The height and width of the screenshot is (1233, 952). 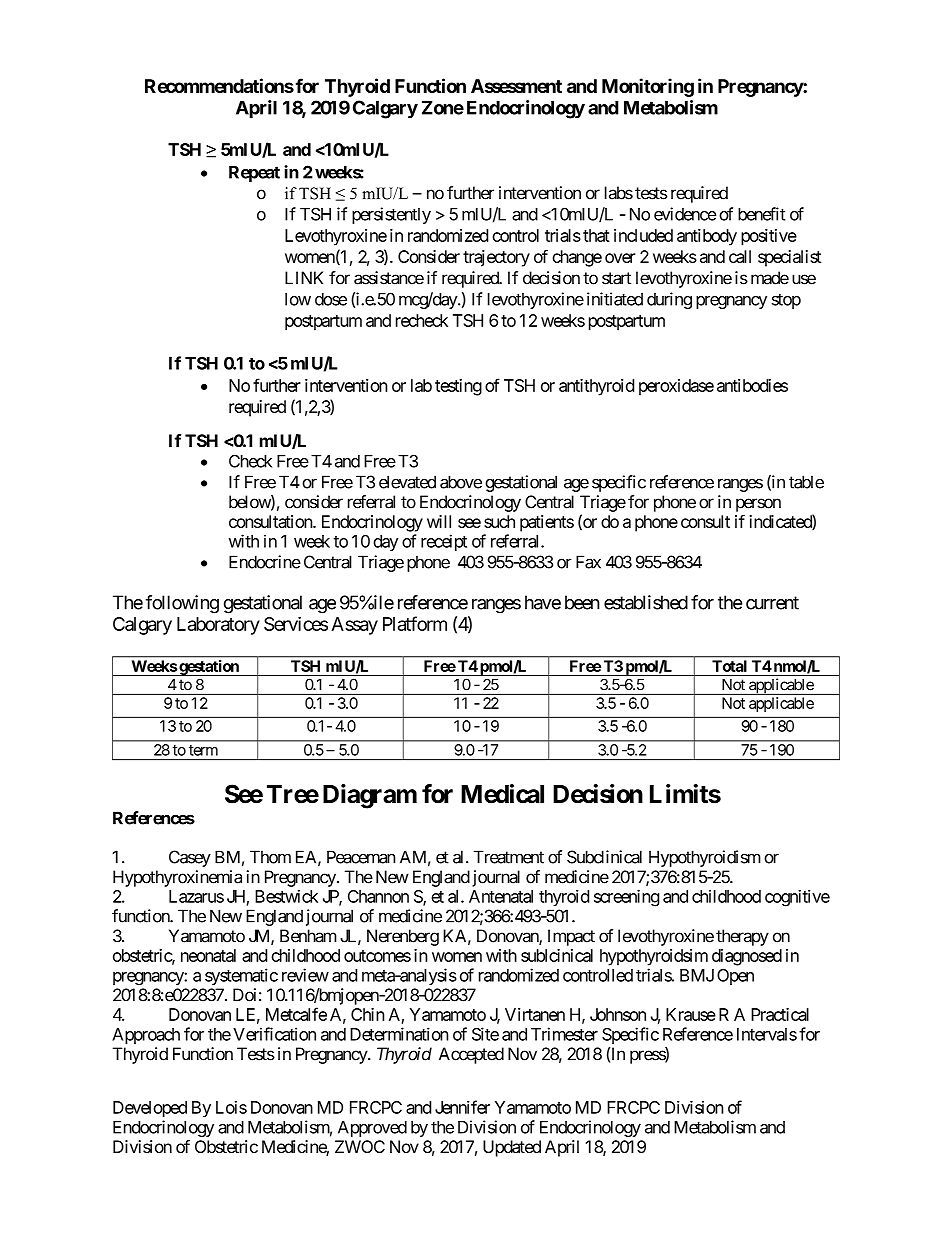 I want to click on Assessment, so click(x=516, y=86).
